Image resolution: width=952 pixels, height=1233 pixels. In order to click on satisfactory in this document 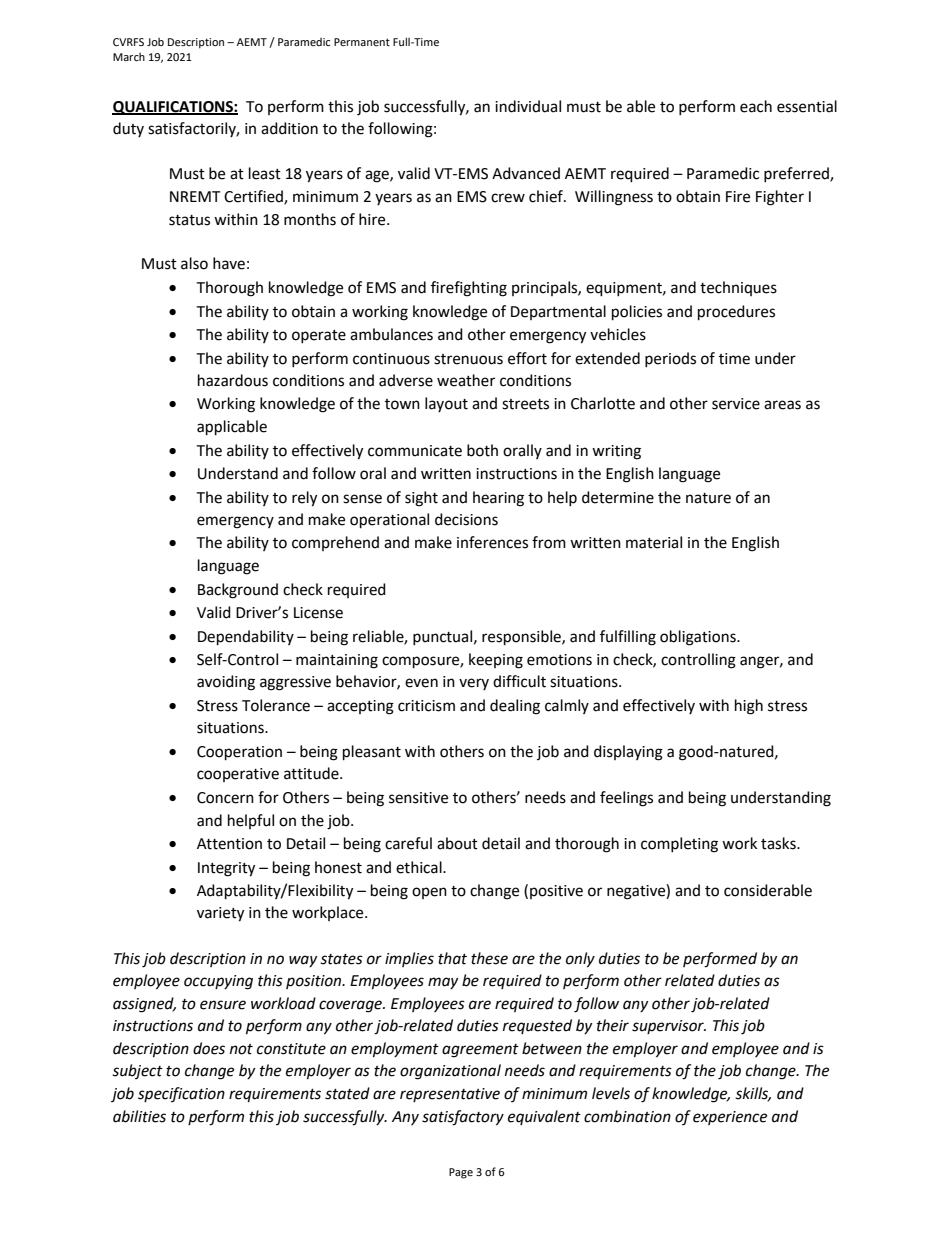, I will do `click(463, 1118)`.
